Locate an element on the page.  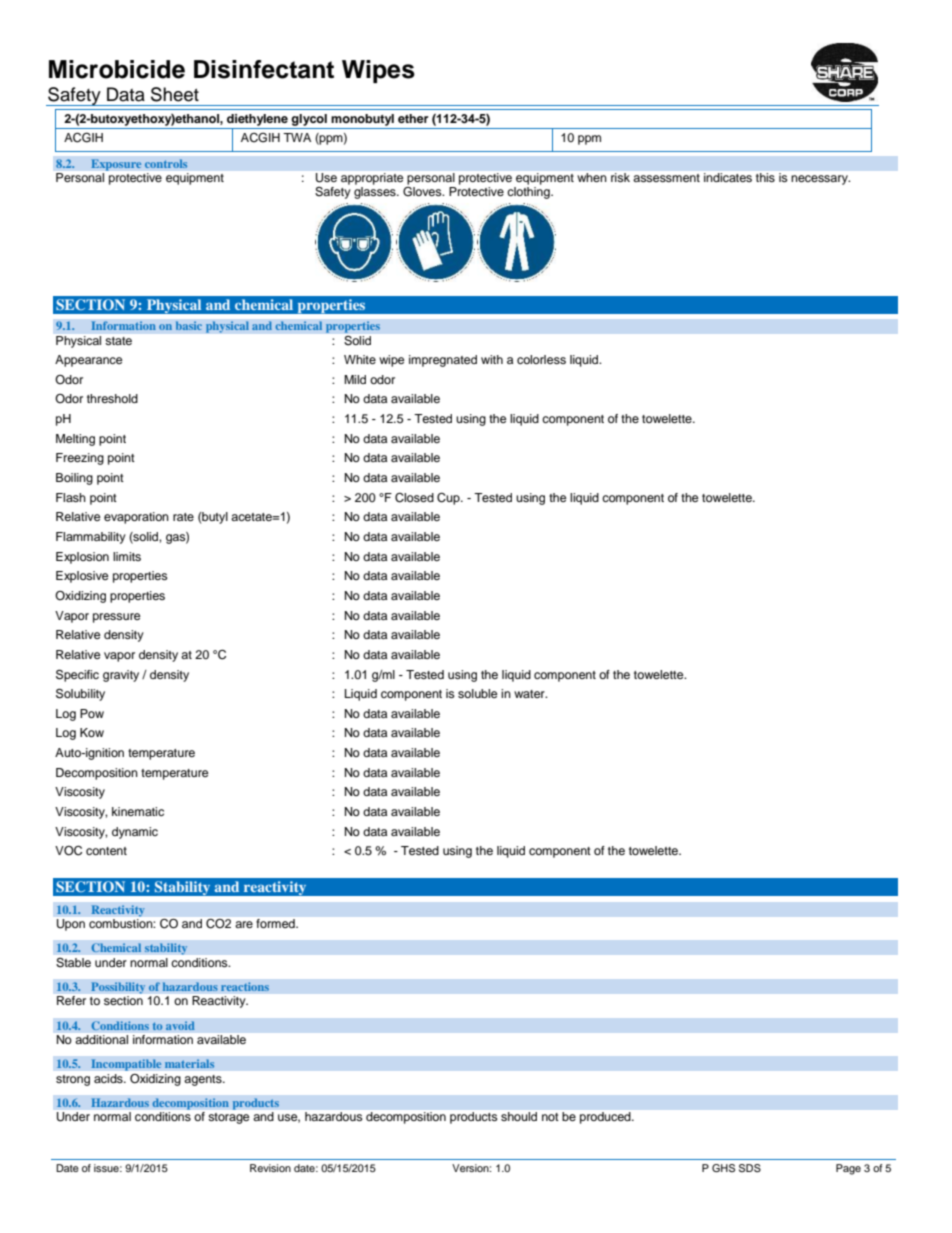
water is located at coordinates (530, 694).
